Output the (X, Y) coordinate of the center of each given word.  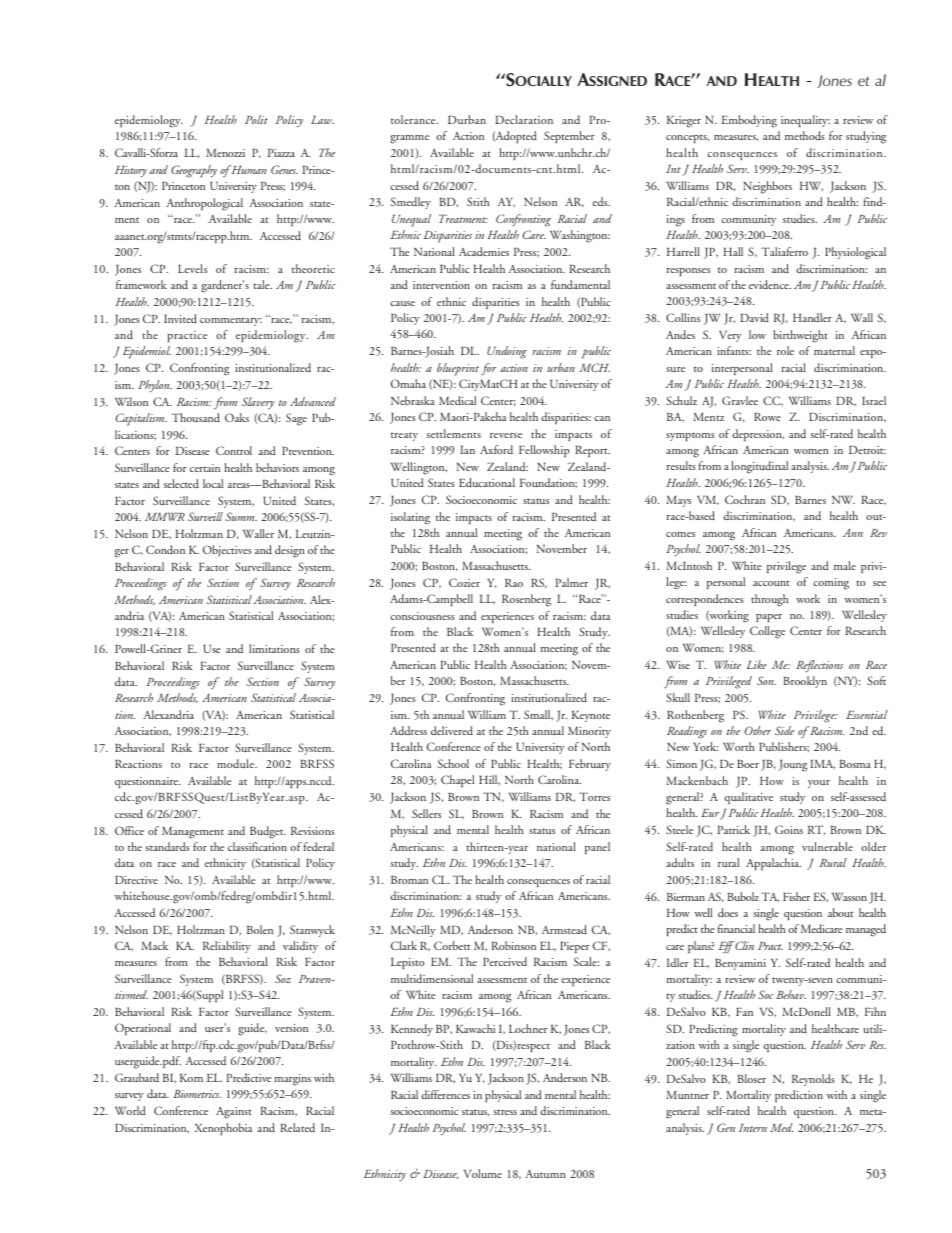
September (569, 137)
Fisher (796, 896)
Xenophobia (223, 1129)
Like (757, 664)
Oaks (237, 417)
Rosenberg (526, 600)
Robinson (513, 945)
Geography (194, 171)
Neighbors (767, 187)
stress (505, 1112)
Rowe (767, 417)
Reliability (227, 947)
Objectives (227, 551)
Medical (457, 400)
